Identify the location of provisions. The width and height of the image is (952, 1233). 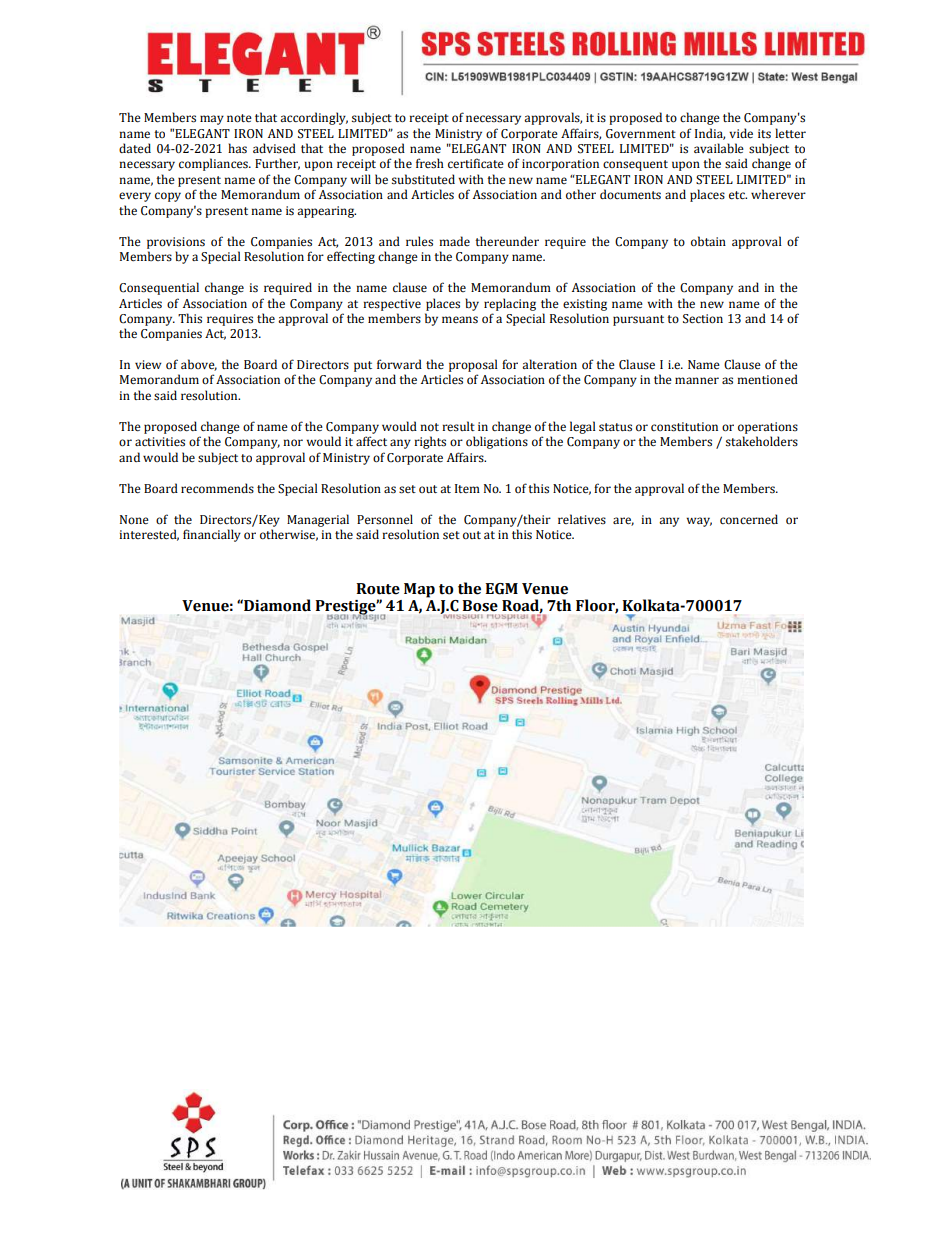
(176, 243).
